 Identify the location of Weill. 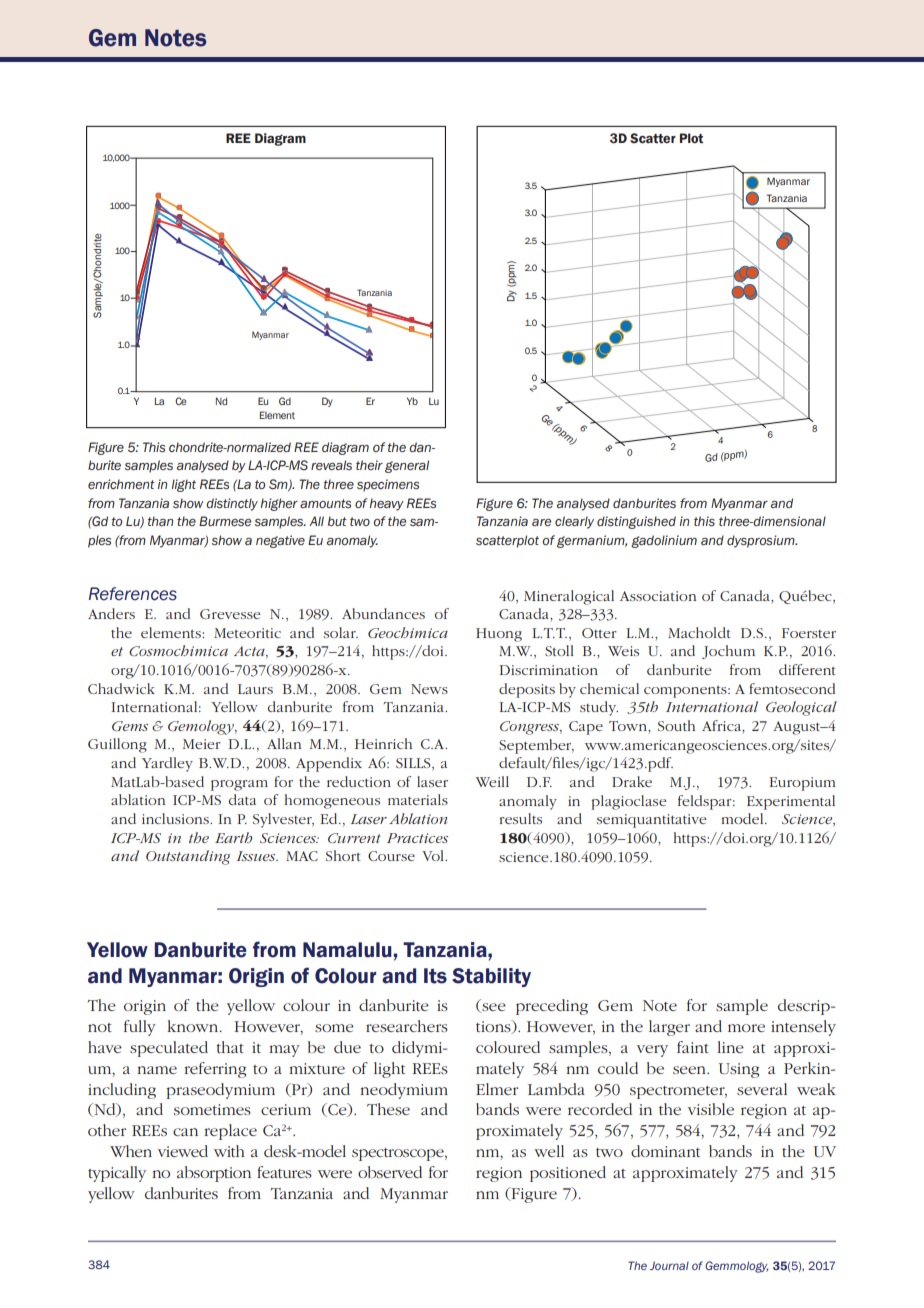
(492, 781).
